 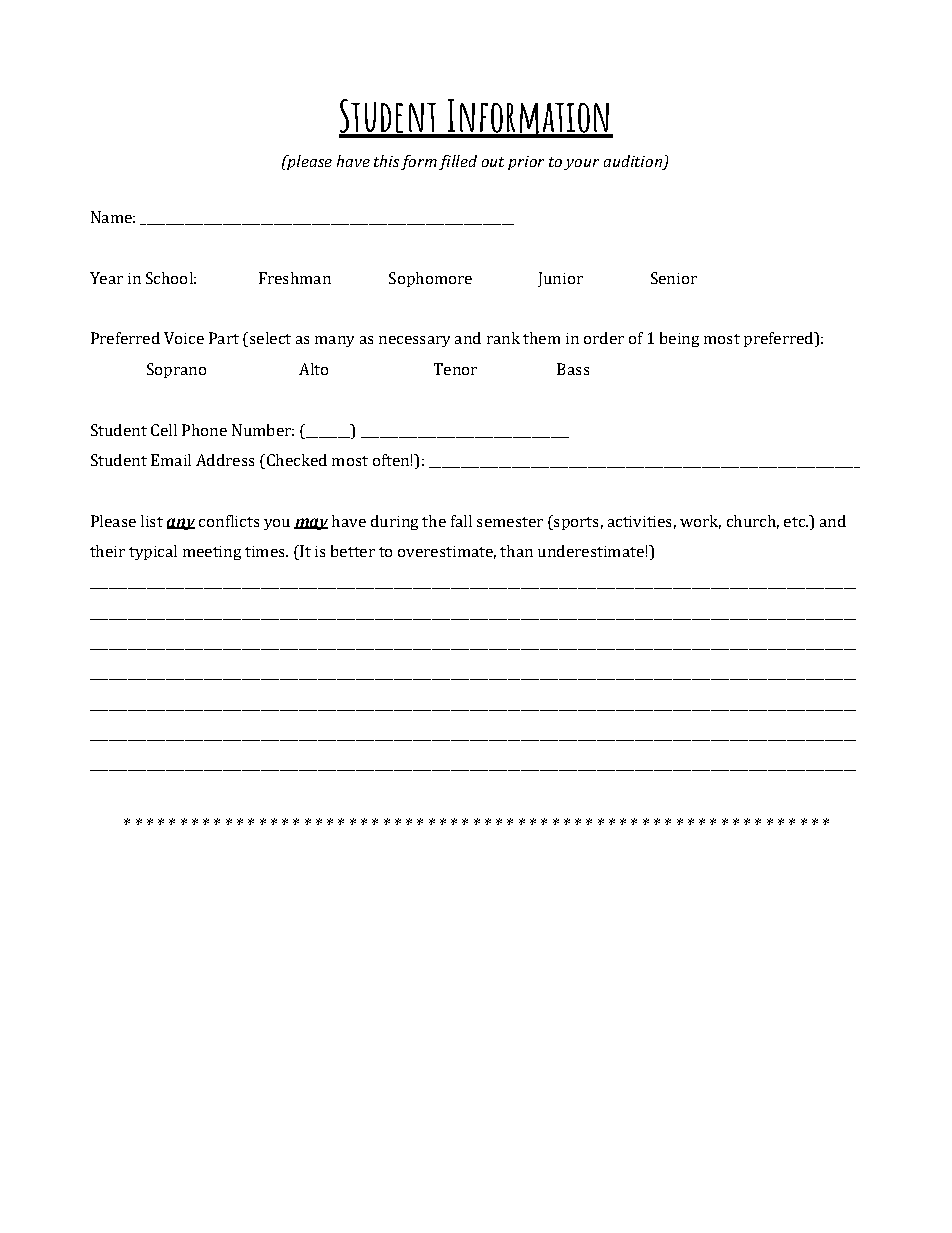 I want to click on fall, so click(x=461, y=521).
